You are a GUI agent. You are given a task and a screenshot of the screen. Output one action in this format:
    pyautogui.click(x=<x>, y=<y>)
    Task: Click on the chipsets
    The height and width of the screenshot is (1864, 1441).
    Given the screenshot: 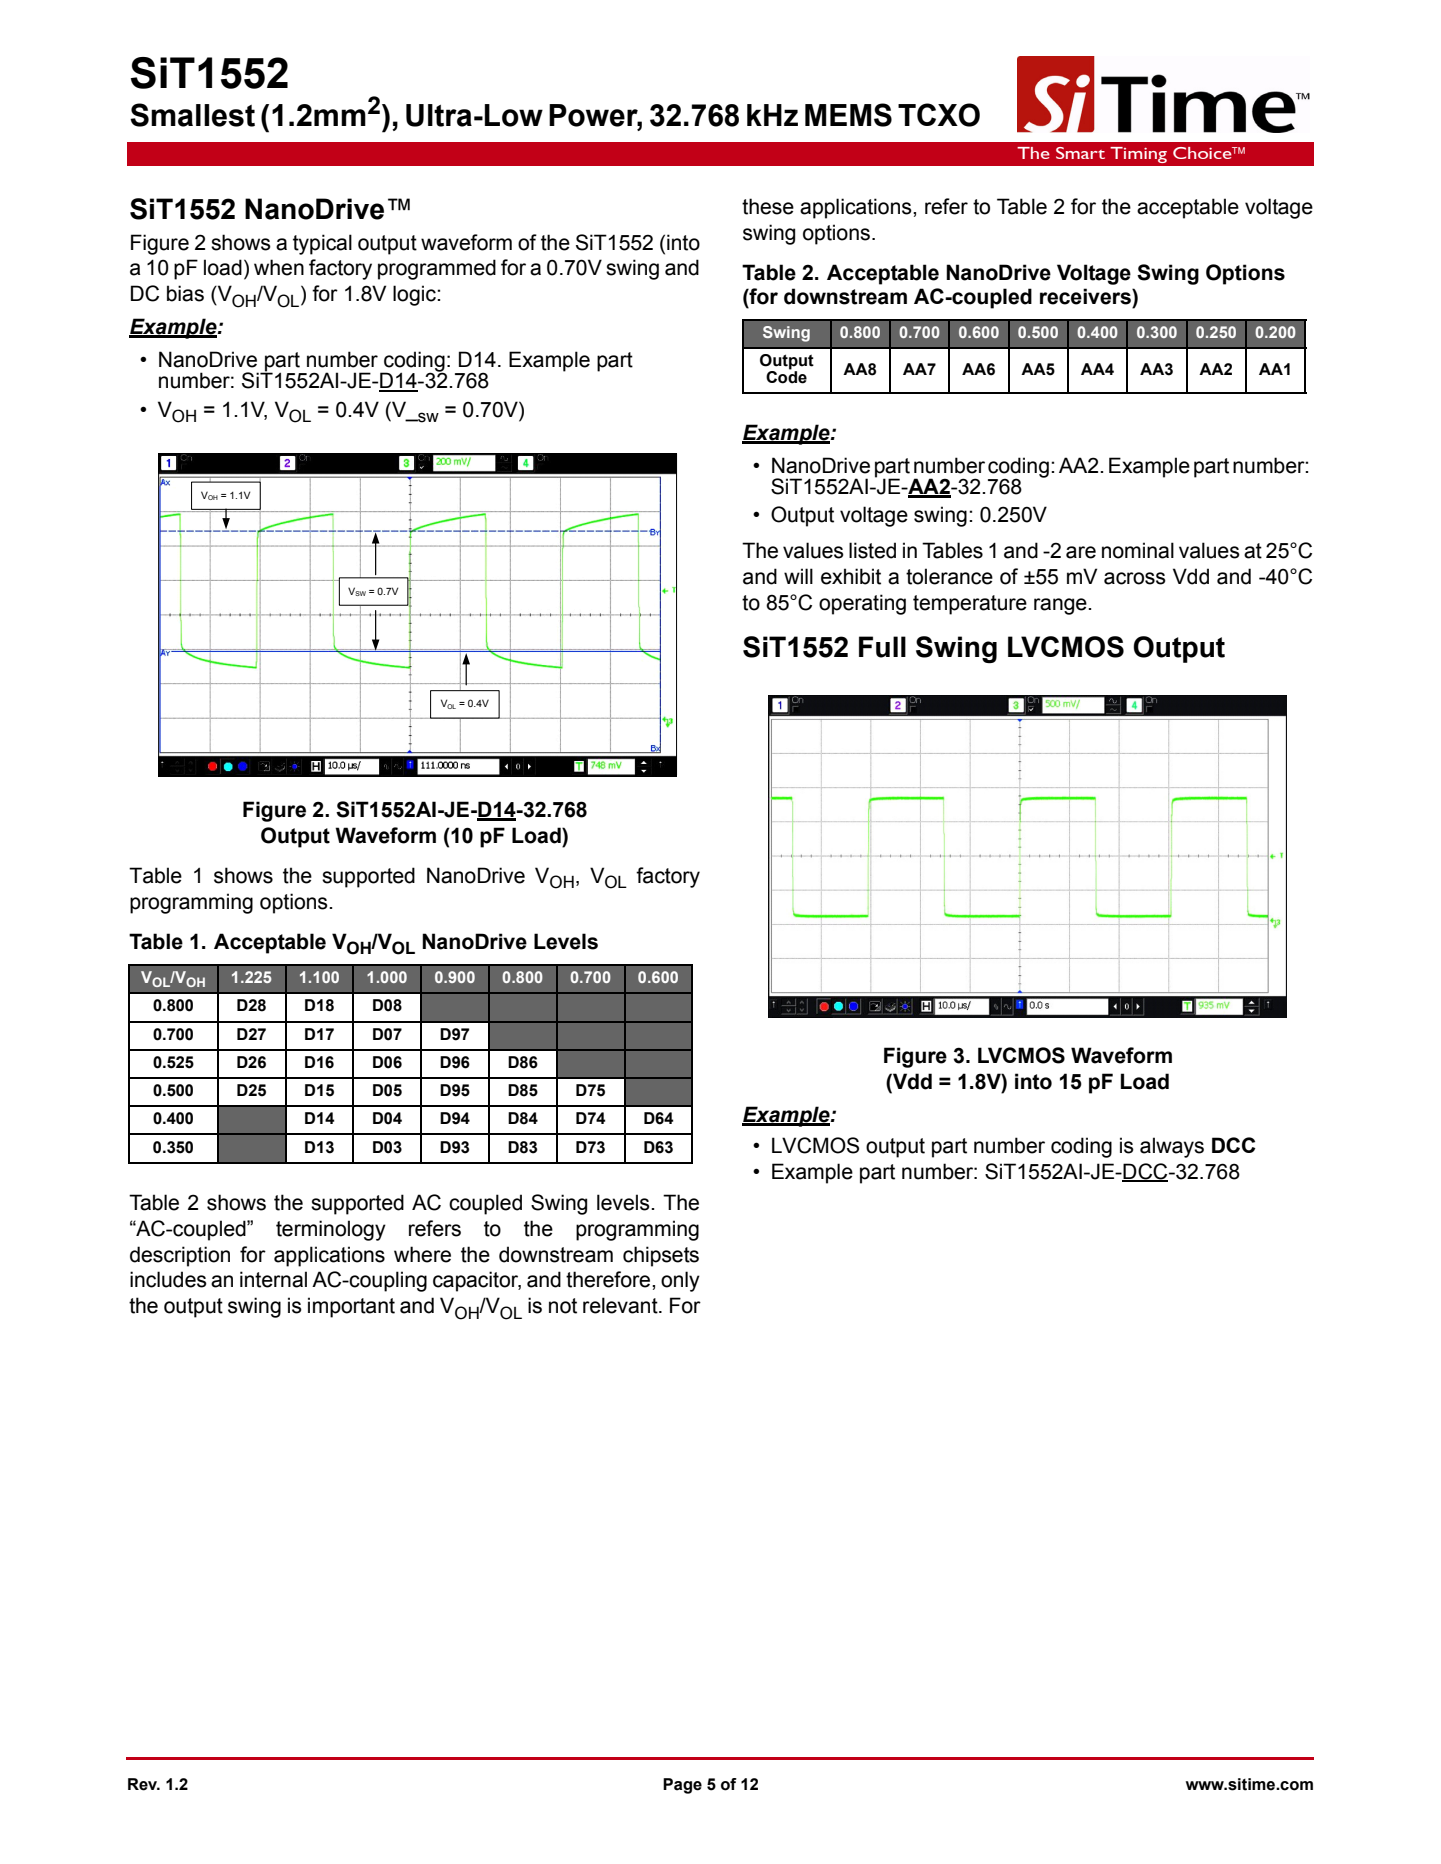 What is the action you would take?
    pyautogui.click(x=661, y=1256)
